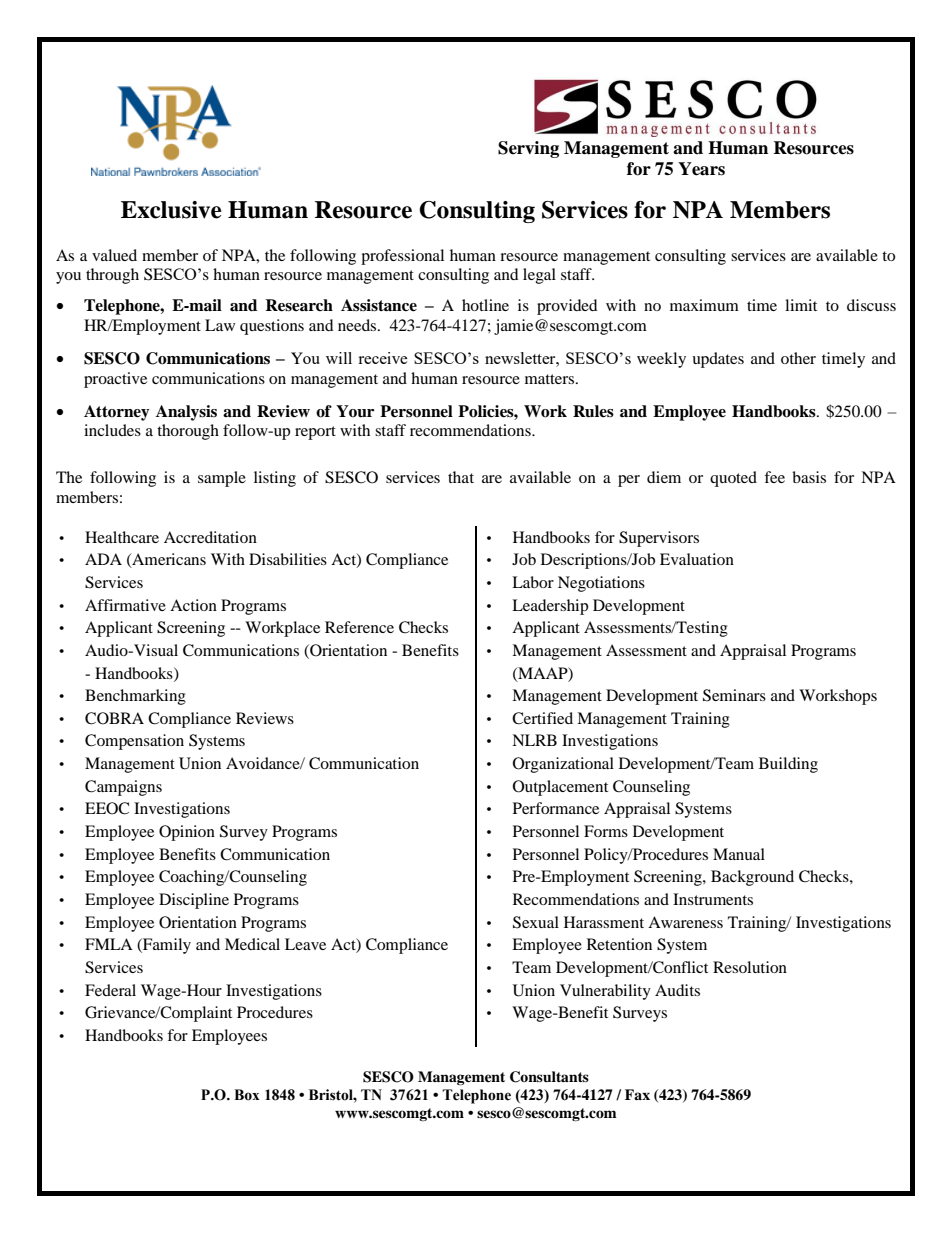 The width and height of the document is (952, 1233). Describe the element at coordinates (193, 605) in the document. I see `Action` at that location.
